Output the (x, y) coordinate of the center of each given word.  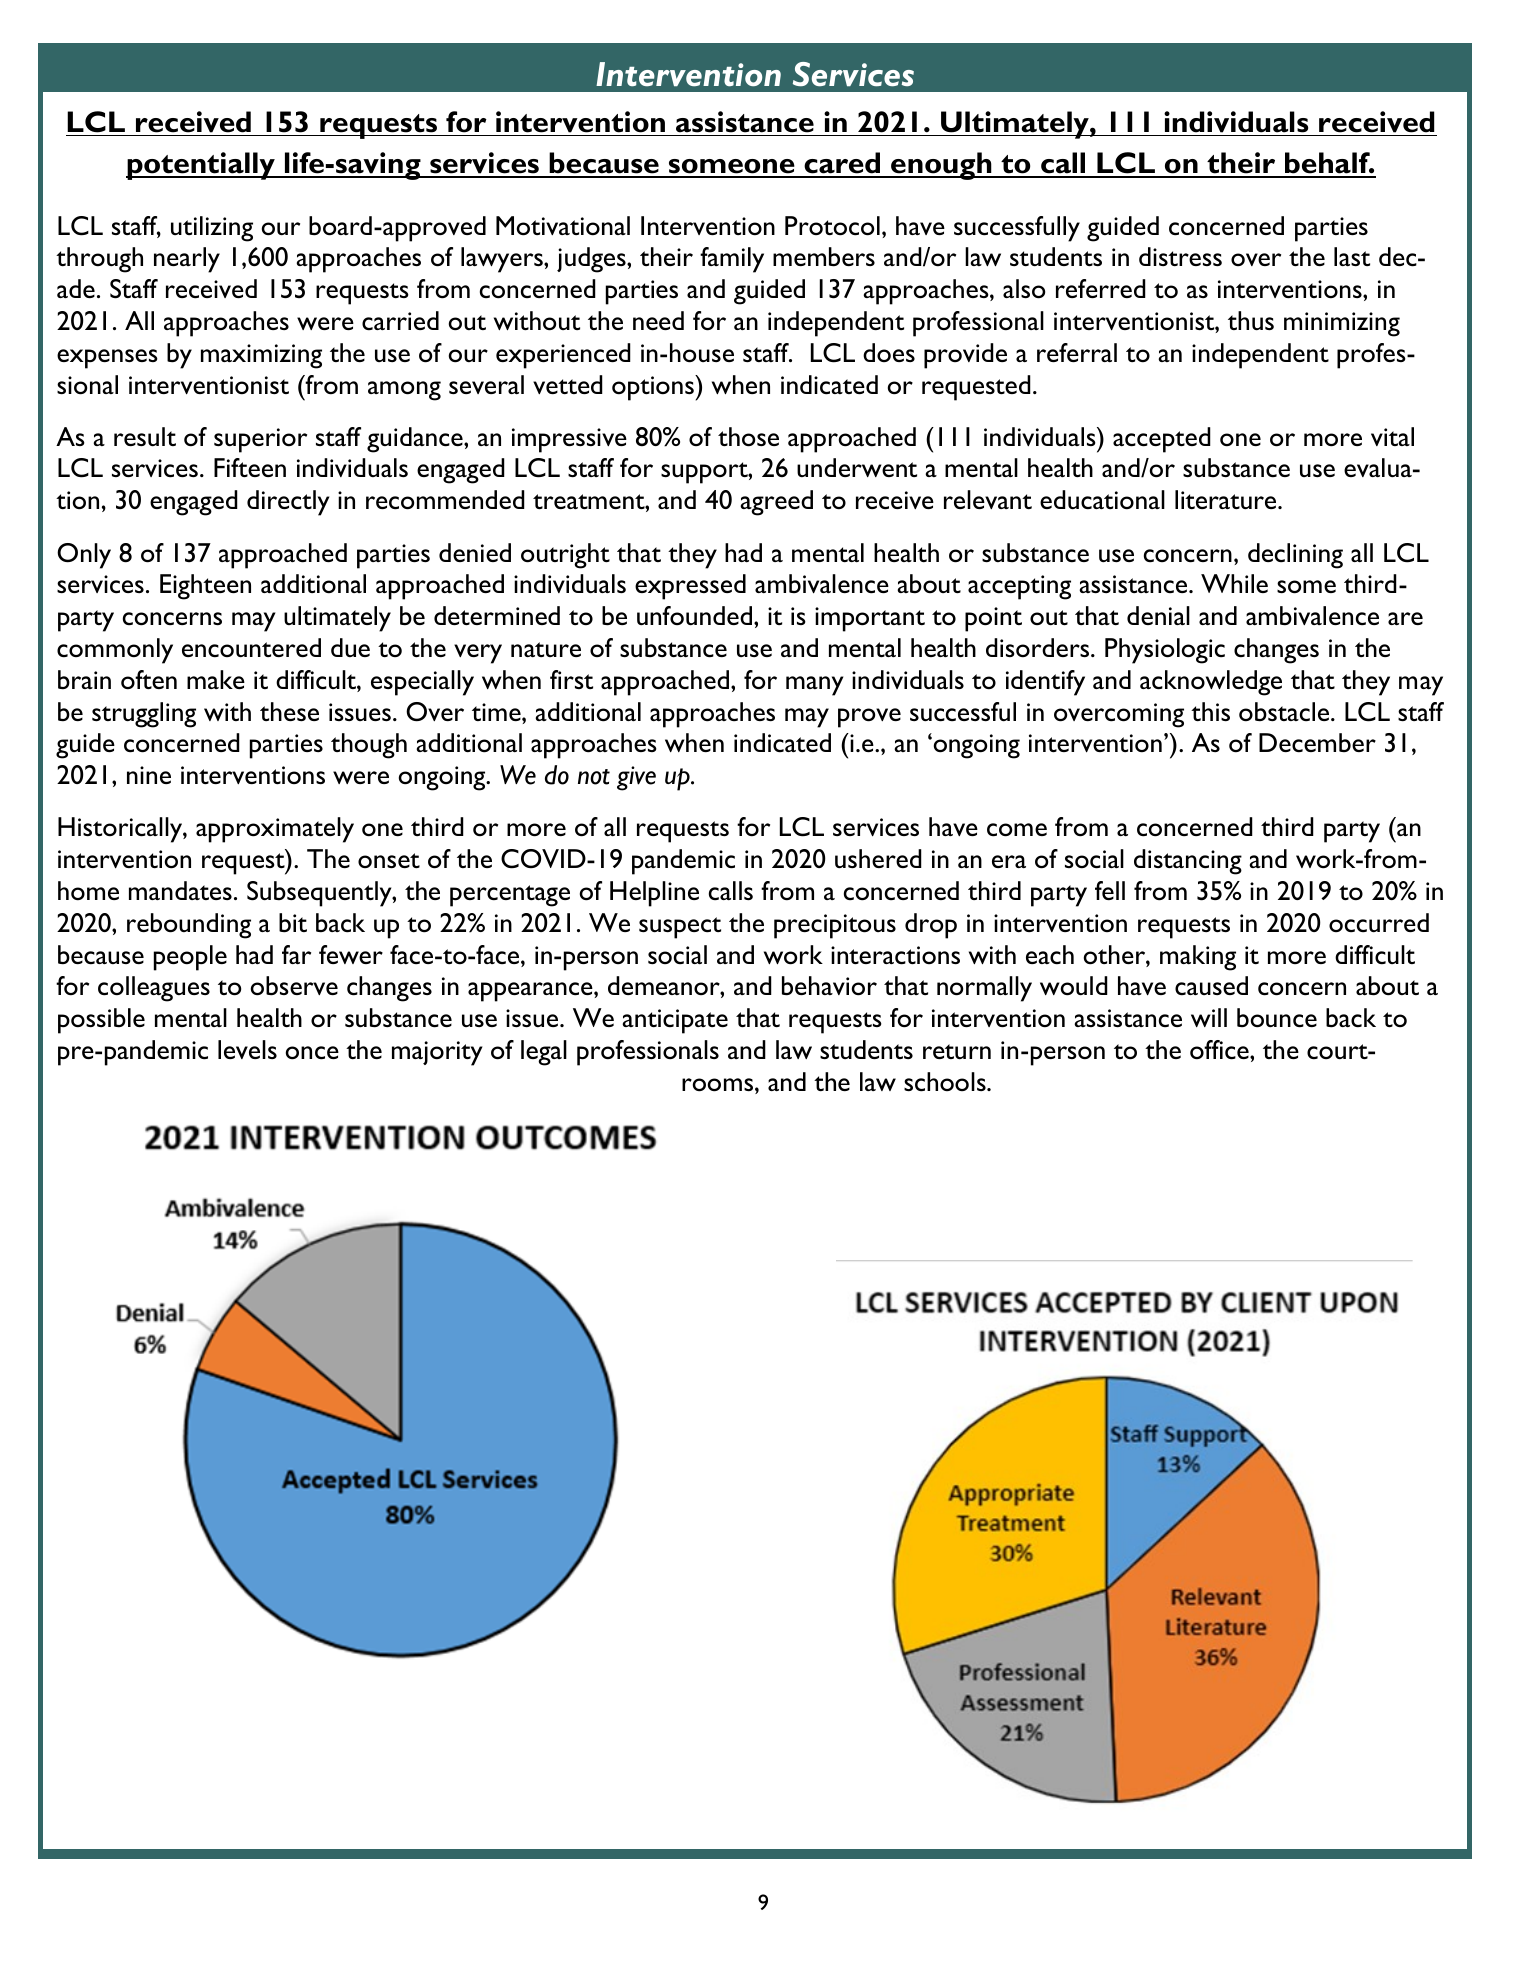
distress (1180, 256)
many (814, 686)
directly (288, 503)
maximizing (261, 356)
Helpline (654, 894)
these (289, 711)
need (658, 320)
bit (293, 923)
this (1210, 711)
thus (1251, 320)
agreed (776, 503)
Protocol (832, 226)
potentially (201, 166)
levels (247, 1049)
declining (1295, 556)
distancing (1188, 862)
